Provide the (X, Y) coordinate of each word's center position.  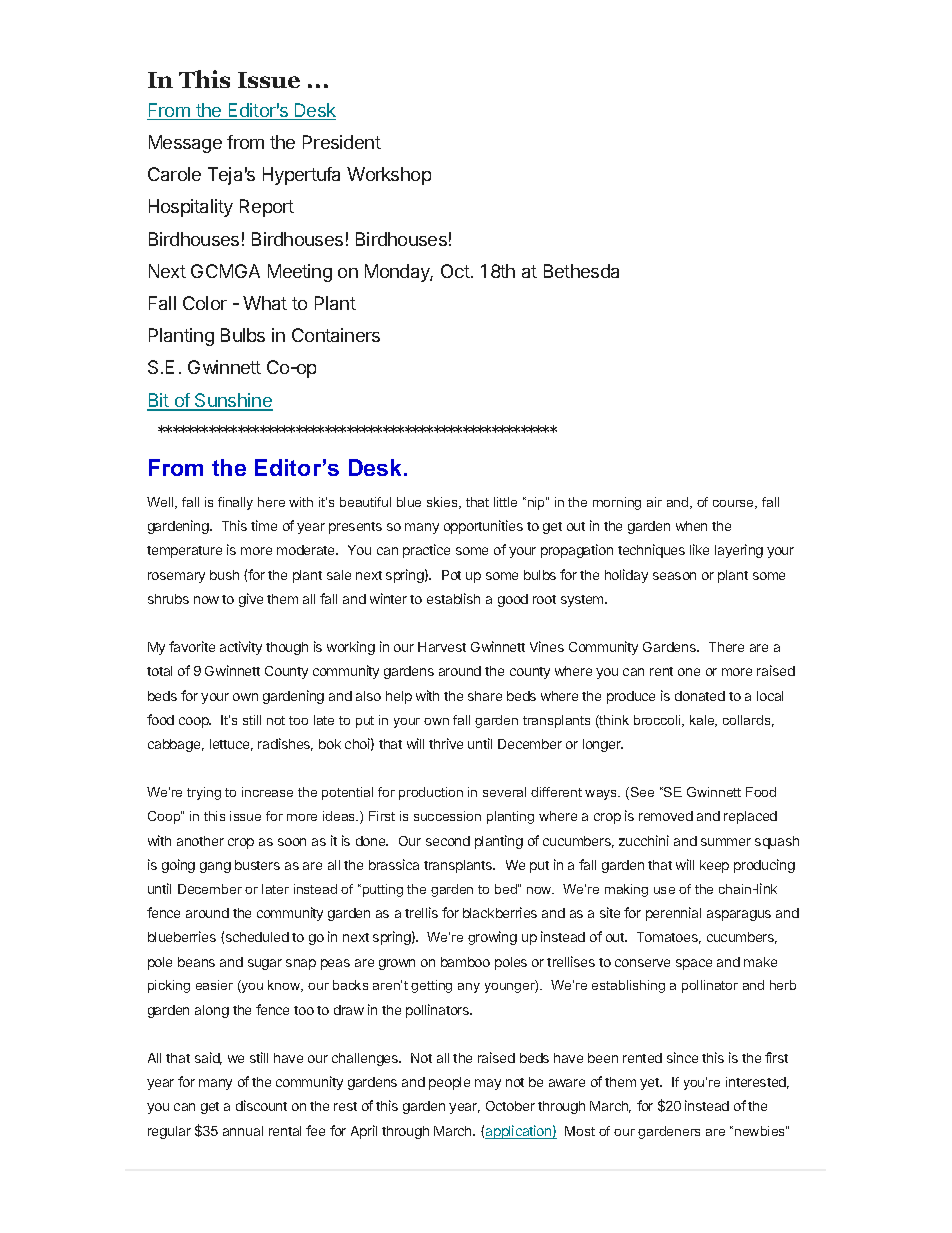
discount (261, 1105)
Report (267, 208)
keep (714, 866)
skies (443, 503)
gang (215, 867)
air (654, 502)
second (448, 841)
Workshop (389, 176)
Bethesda (581, 271)
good (513, 600)
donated (700, 696)
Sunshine (233, 401)
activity (241, 648)
